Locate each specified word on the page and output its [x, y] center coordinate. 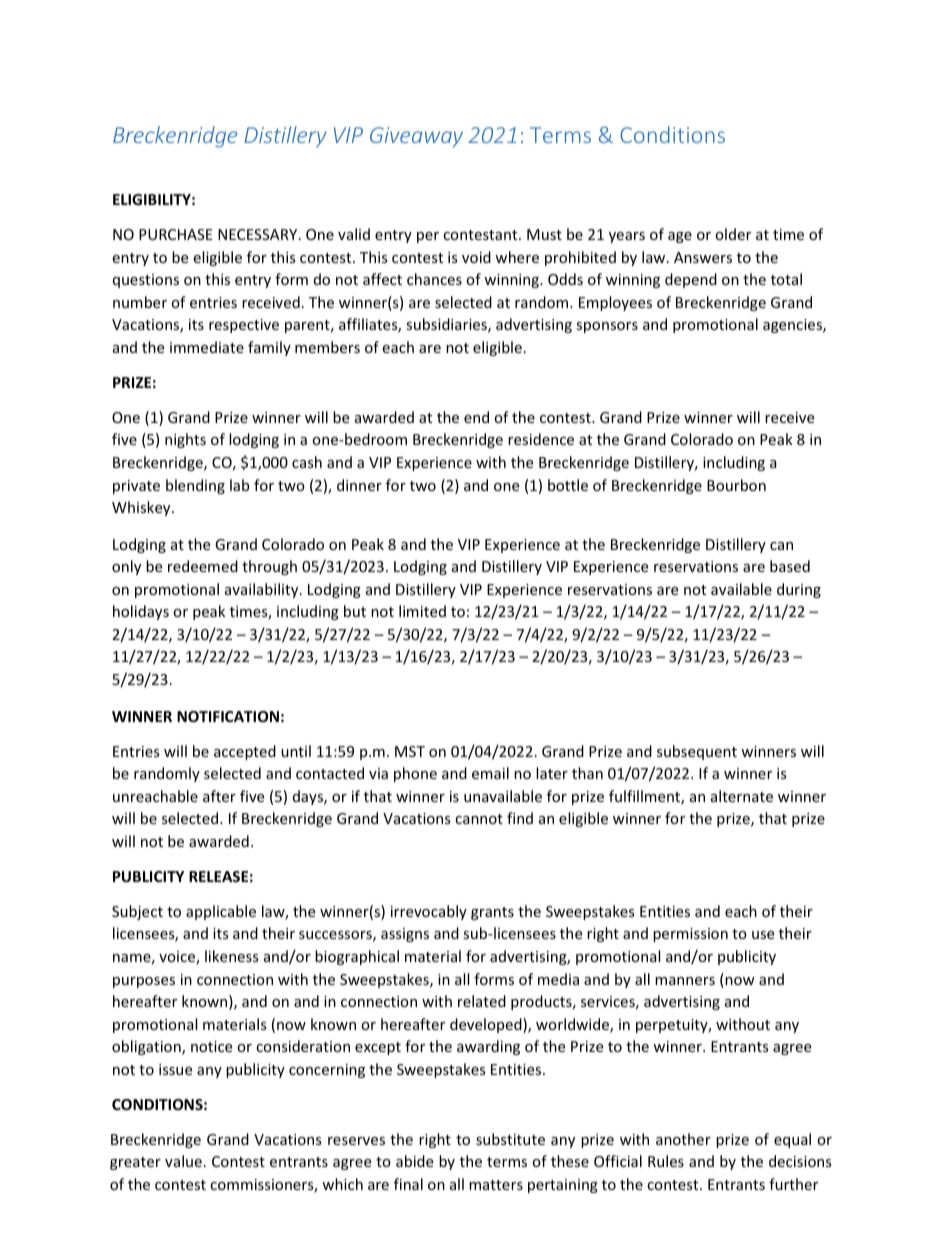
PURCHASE [176, 234]
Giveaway [416, 137]
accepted [245, 752]
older [733, 234]
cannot [479, 819]
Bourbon [736, 485]
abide [414, 1161]
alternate [742, 796]
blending [195, 486]
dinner [359, 485]
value [183, 1161]
